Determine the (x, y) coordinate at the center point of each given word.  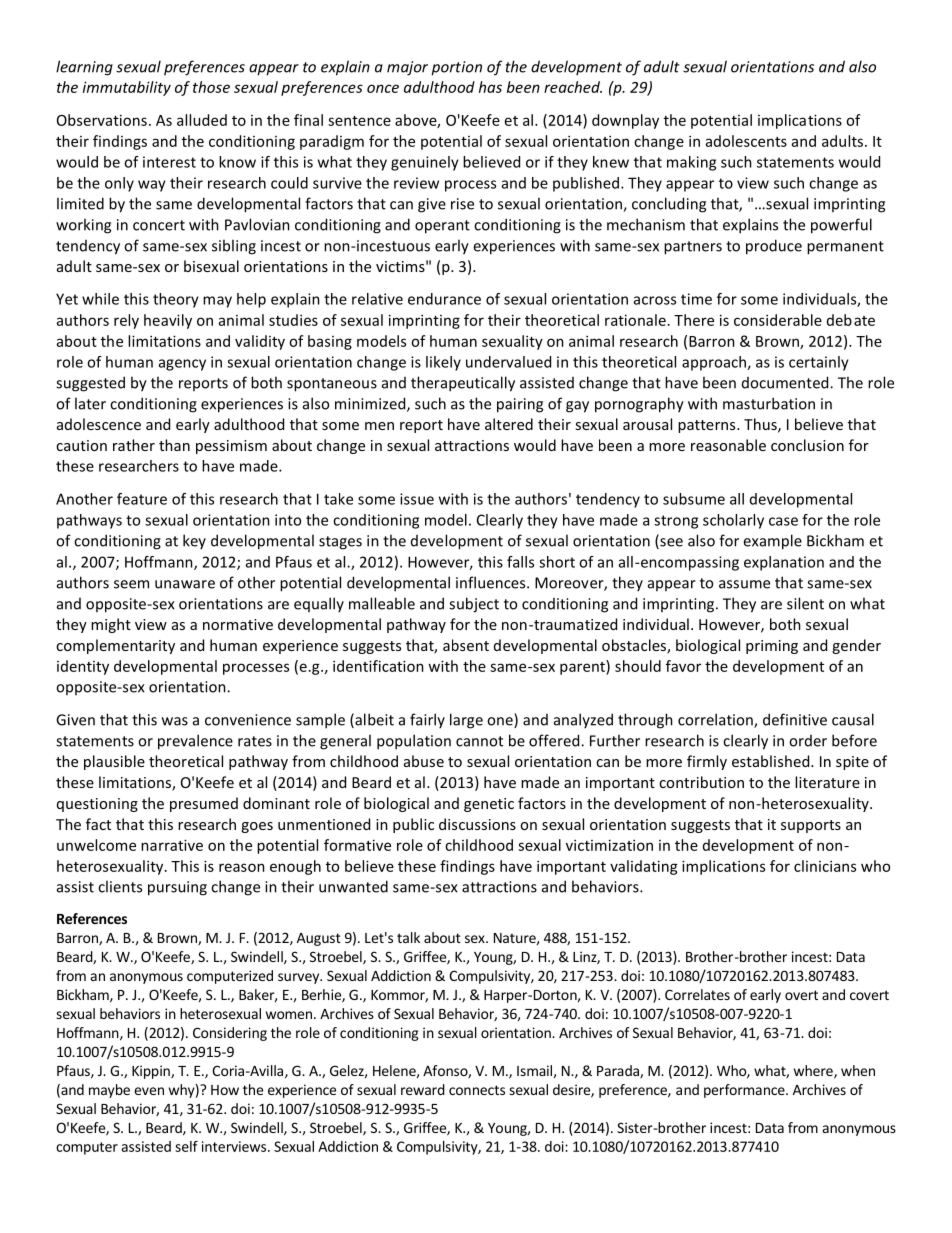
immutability (127, 88)
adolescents (746, 141)
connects (477, 1090)
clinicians (825, 866)
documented (786, 382)
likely (443, 363)
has (490, 87)
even (149, 1091)
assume (744, 584)
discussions (477, 824)
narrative (172, 845)
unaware (185, 584)
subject (474, 605)
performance (745, 1091)
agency (182, 365)
